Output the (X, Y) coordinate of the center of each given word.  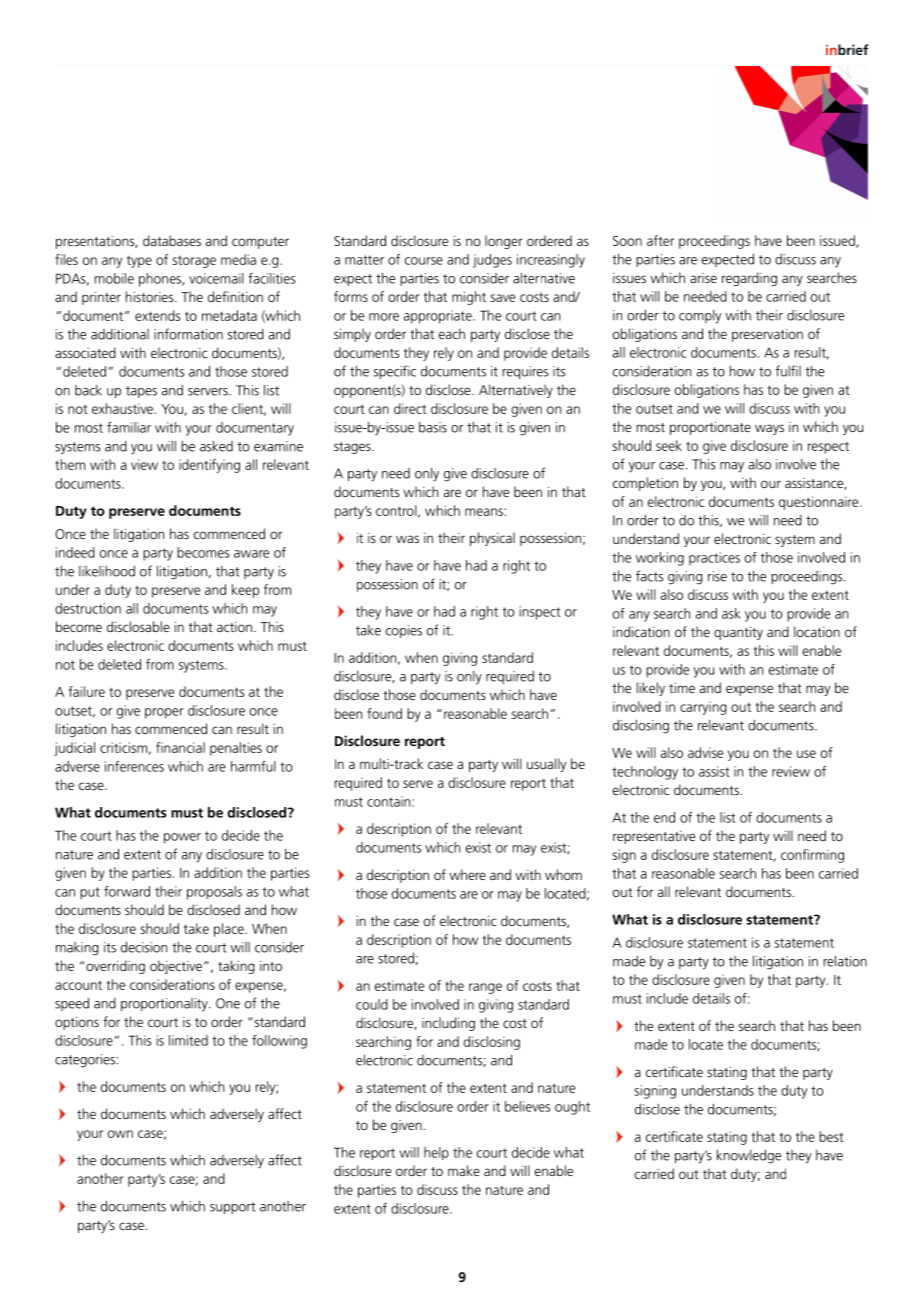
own (120, 1134)
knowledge (749, 1156)
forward (127, 891)
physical (492, 539)
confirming (812, 856)
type (139, 261)
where (467, 874)
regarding (749, 279)
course (424, 261)
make (464, 1170)
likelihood (107, 571)
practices (714, 559)
